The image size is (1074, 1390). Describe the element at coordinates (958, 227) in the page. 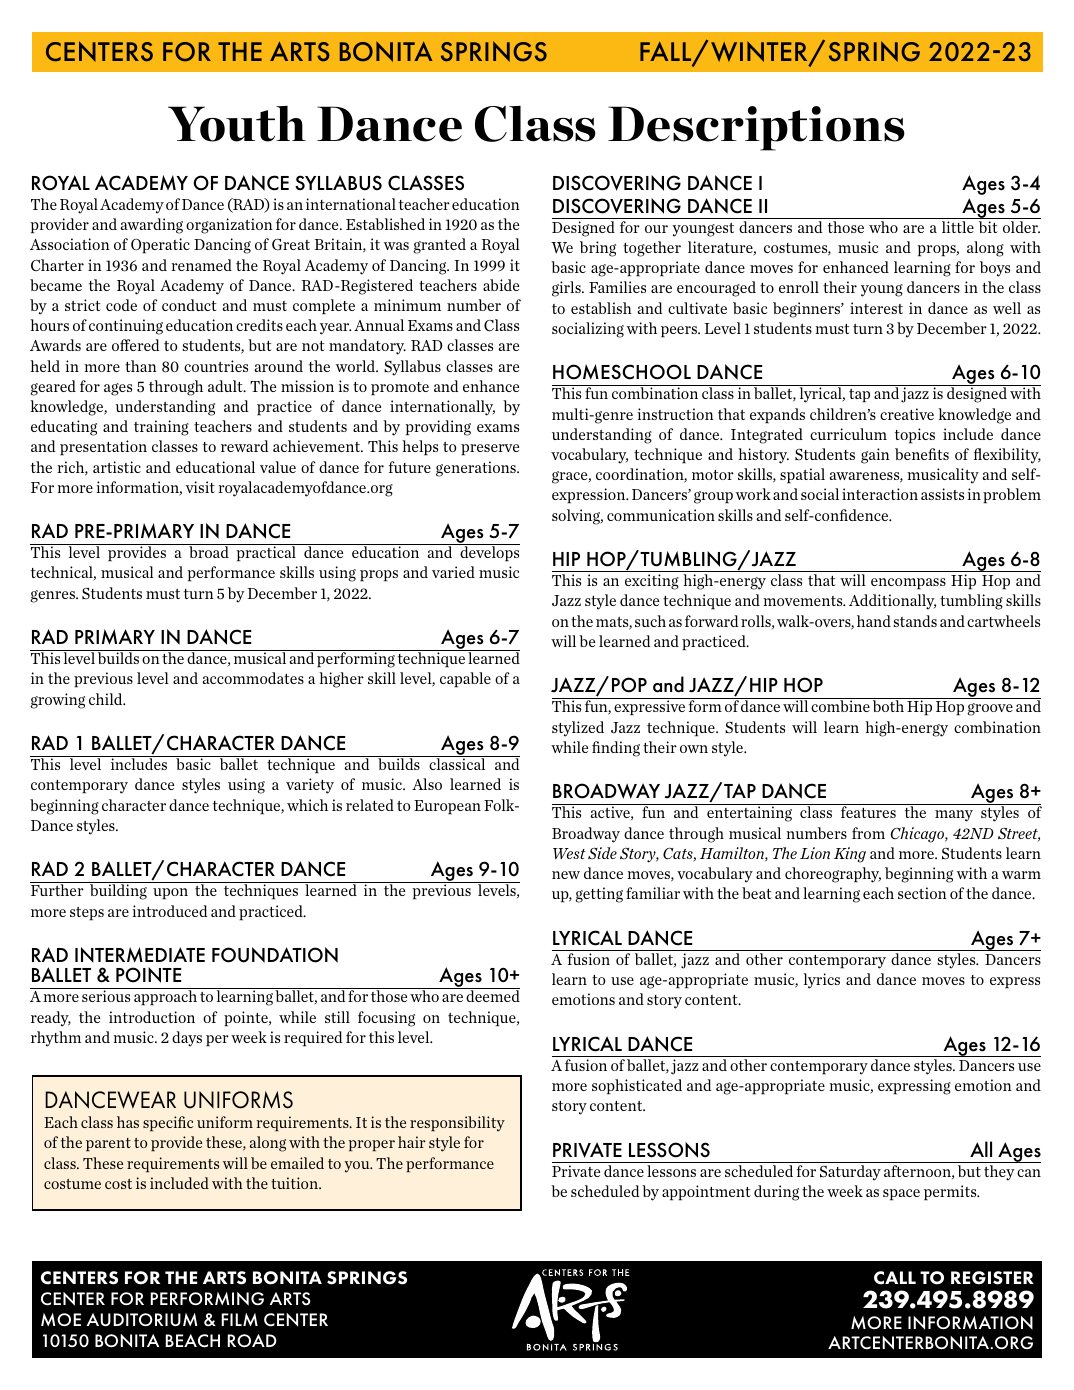

I see `little` at that location.
